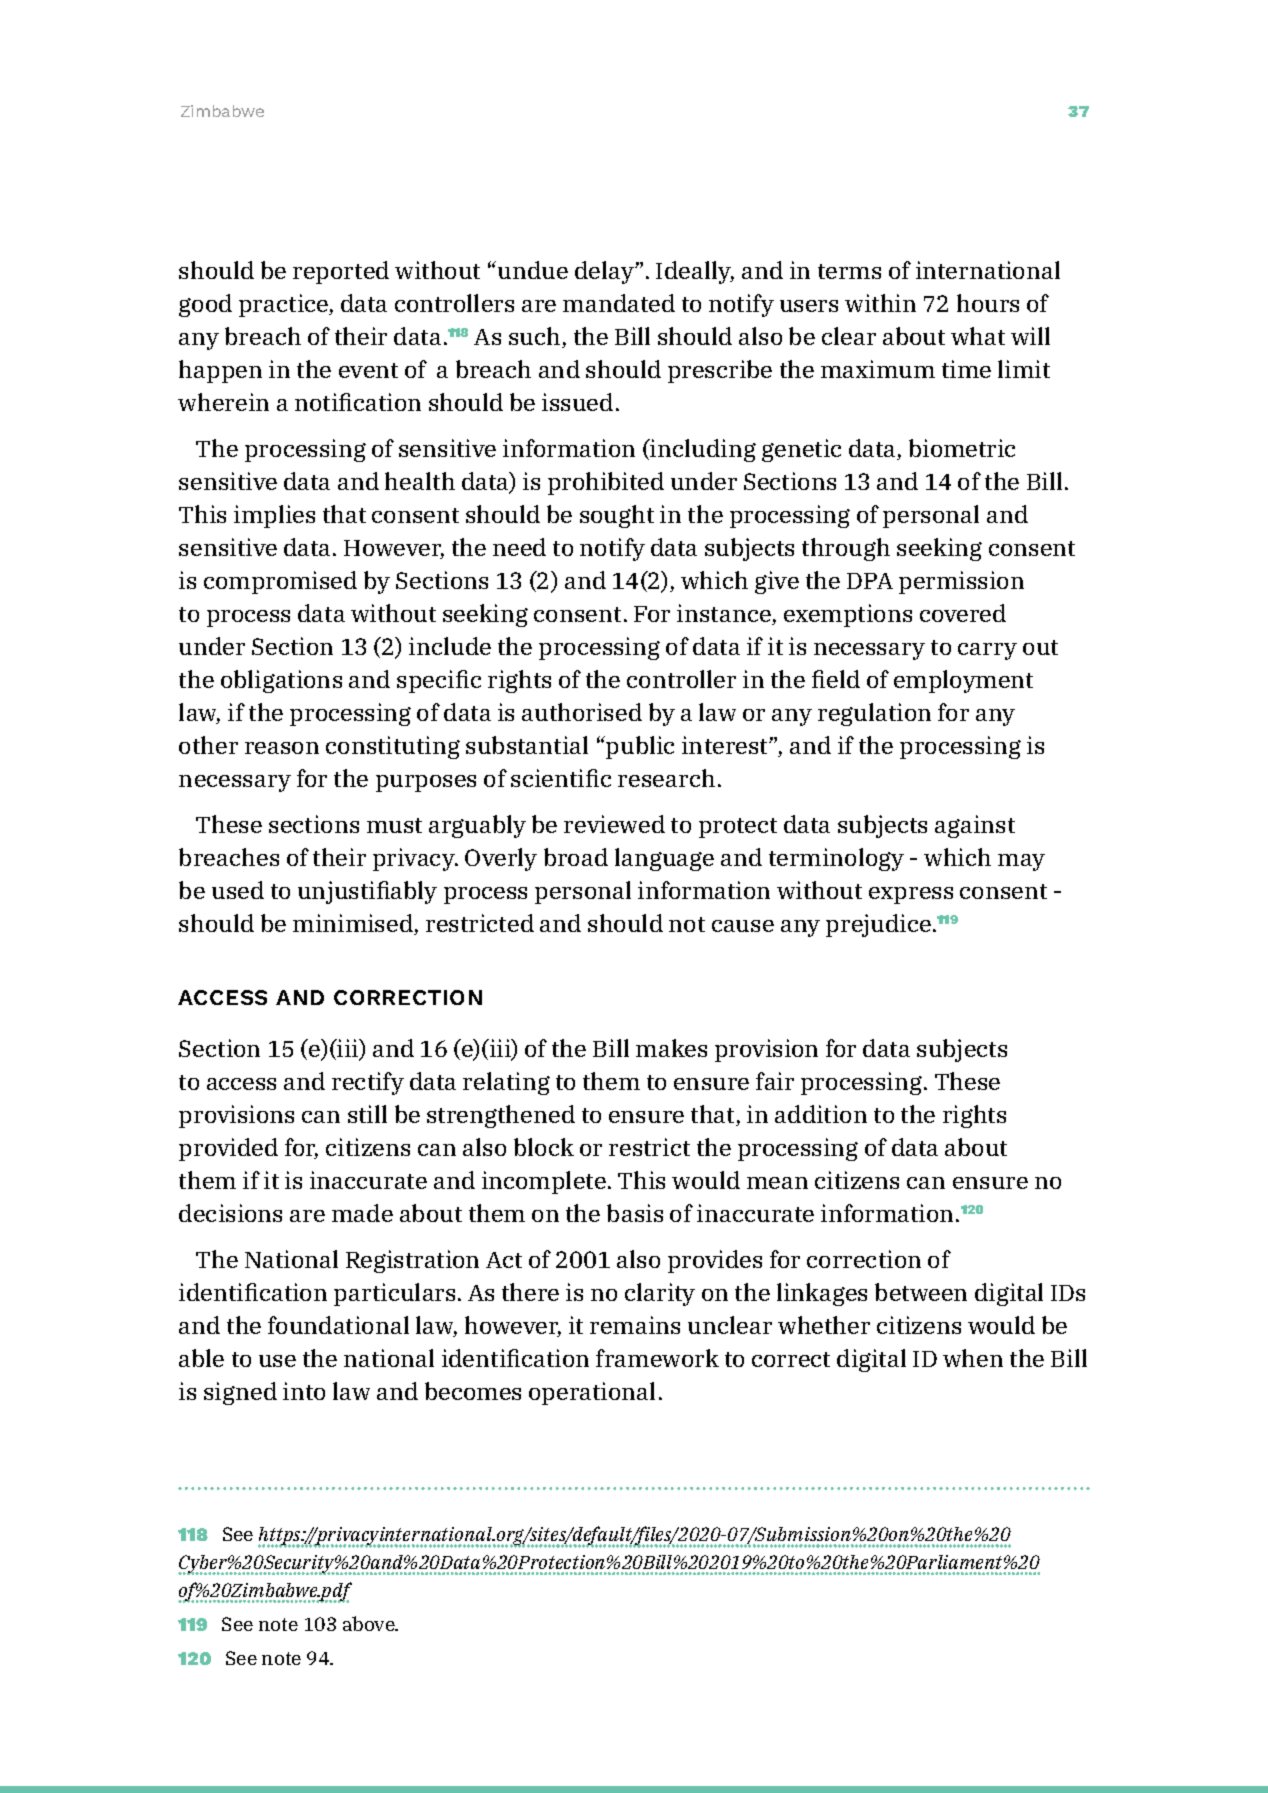  I want to click on when, so click(973, 1358).
